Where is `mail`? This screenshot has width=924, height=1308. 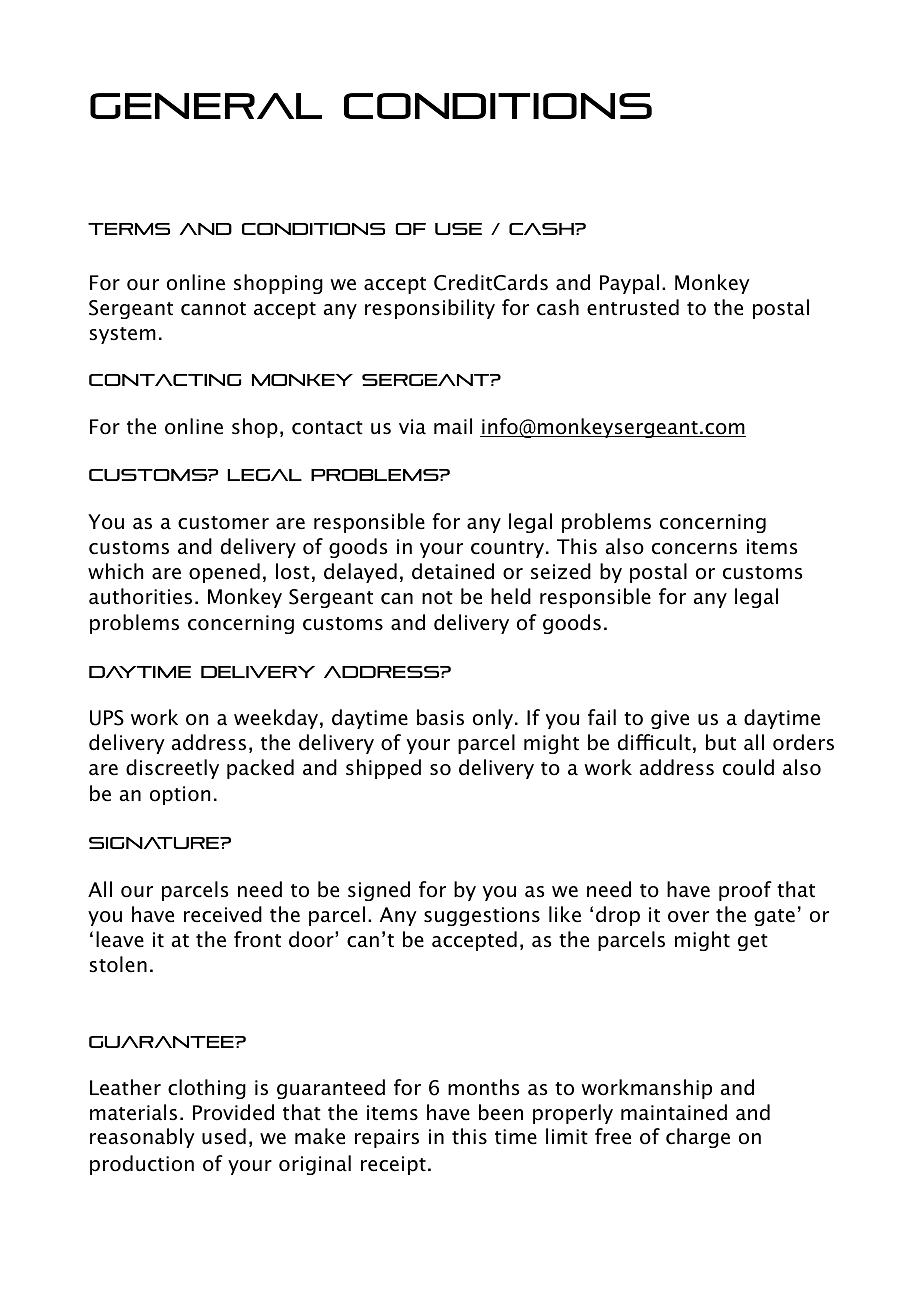 mail is located at coordinates (453, 426).
